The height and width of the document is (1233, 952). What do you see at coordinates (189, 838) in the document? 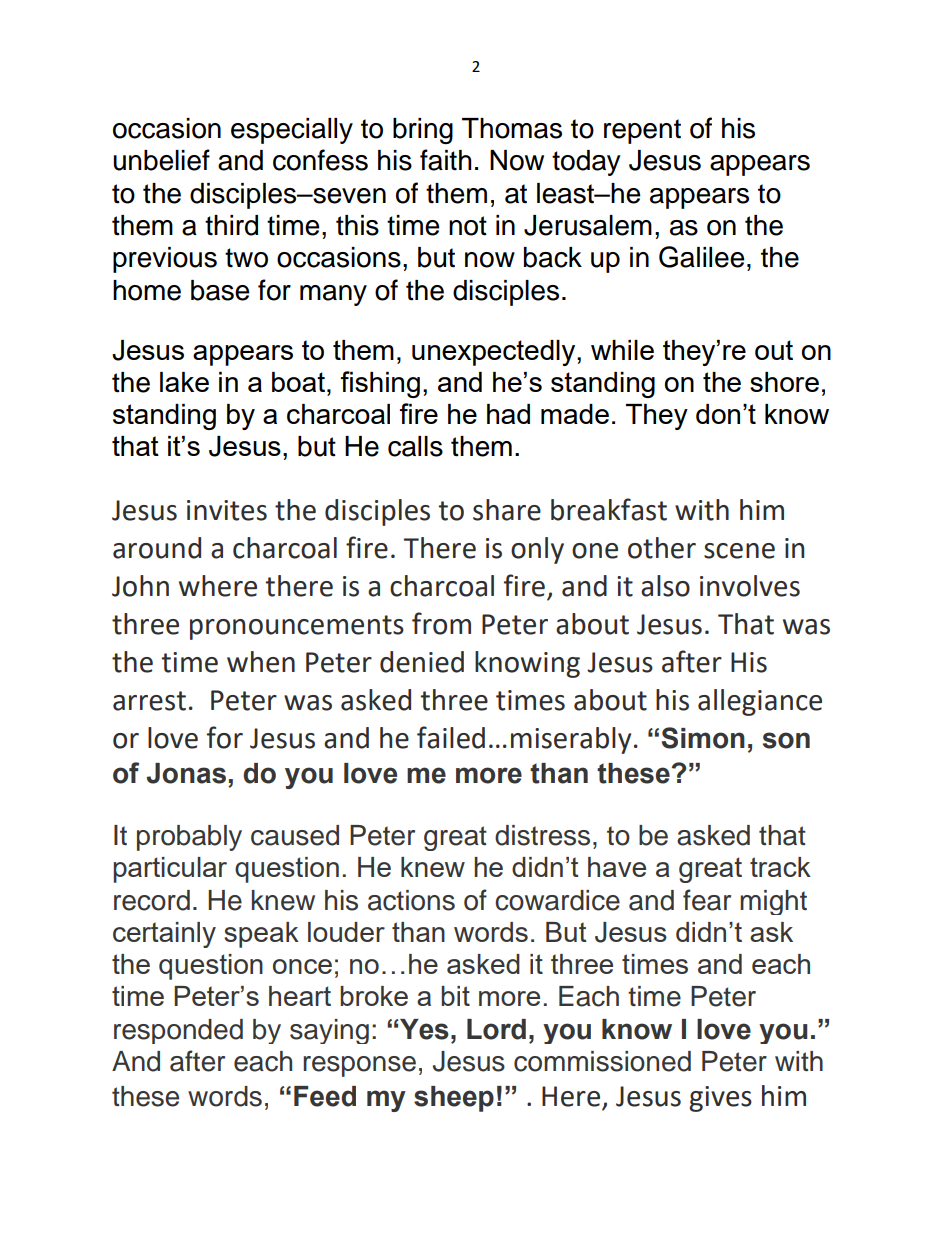
I see `probably` at bounding box center [189, 838].
